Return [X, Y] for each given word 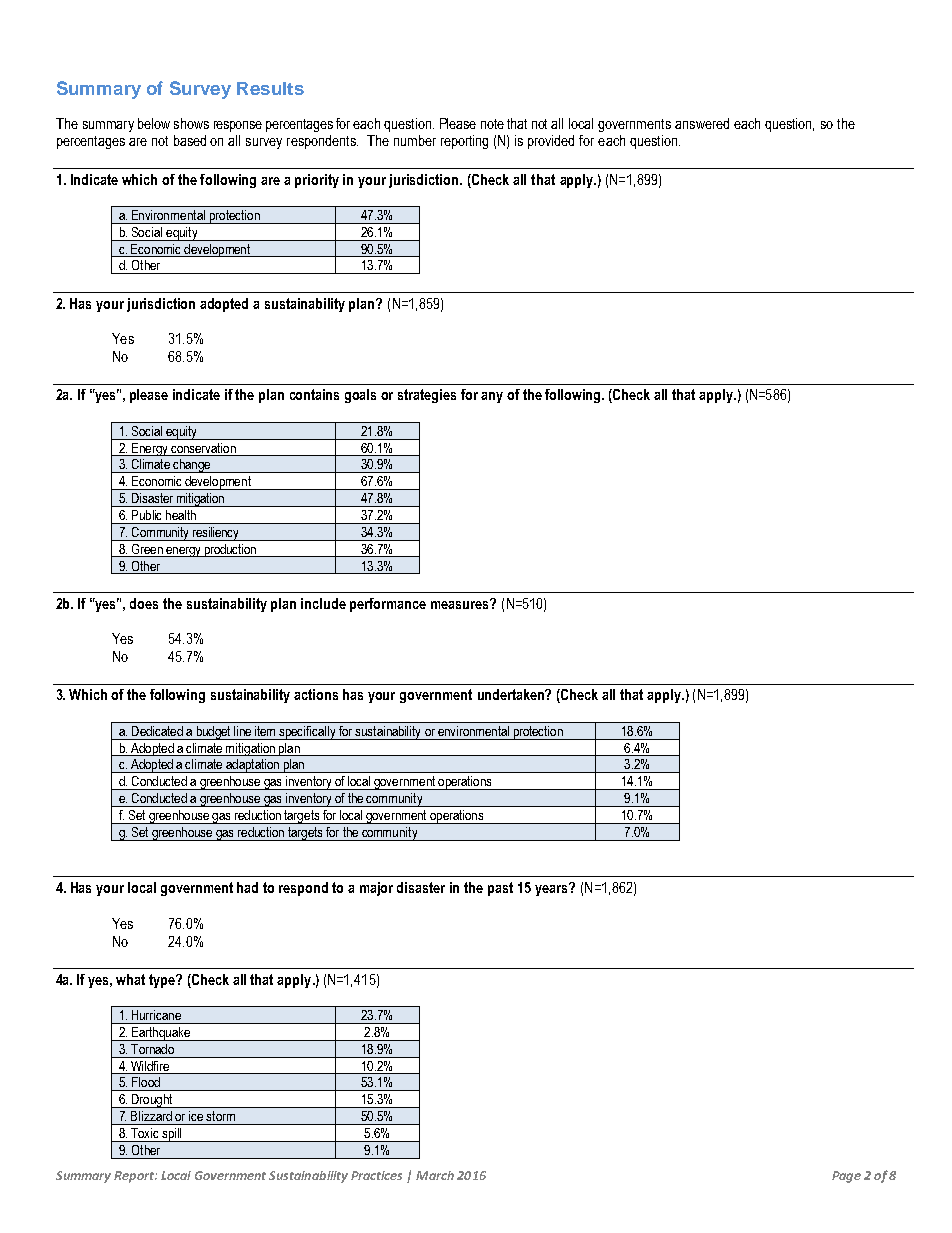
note [492, 124]
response [238, 126]
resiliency [215, 534]
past [500, 889]
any [492, 397]
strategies [427, 396]
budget [213, 733]
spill [172, 1135]
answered [702, 123]
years [552, 889]
